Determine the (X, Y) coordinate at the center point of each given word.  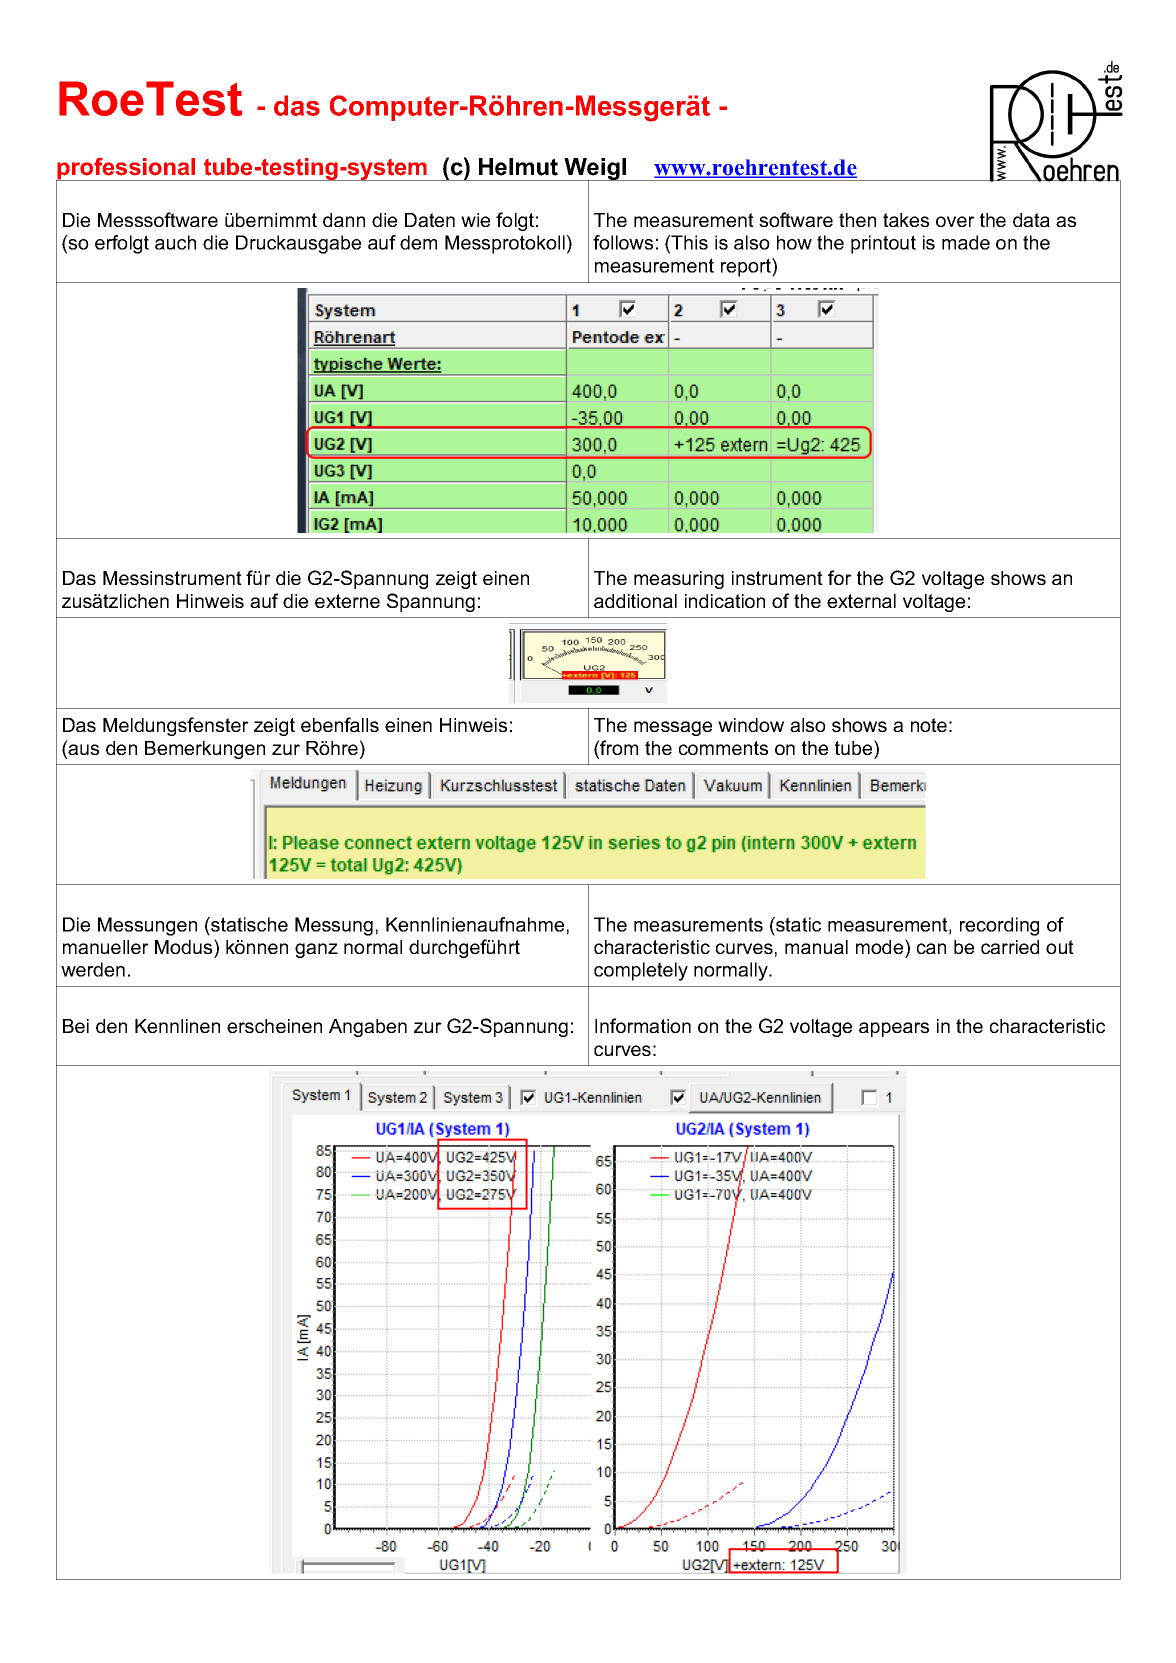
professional (127, 170)
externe (347, 601)
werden (93, 969)
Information (643, 1025)
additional (635, 601)
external (861, 601)
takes (906, 220)
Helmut (518, 167)
